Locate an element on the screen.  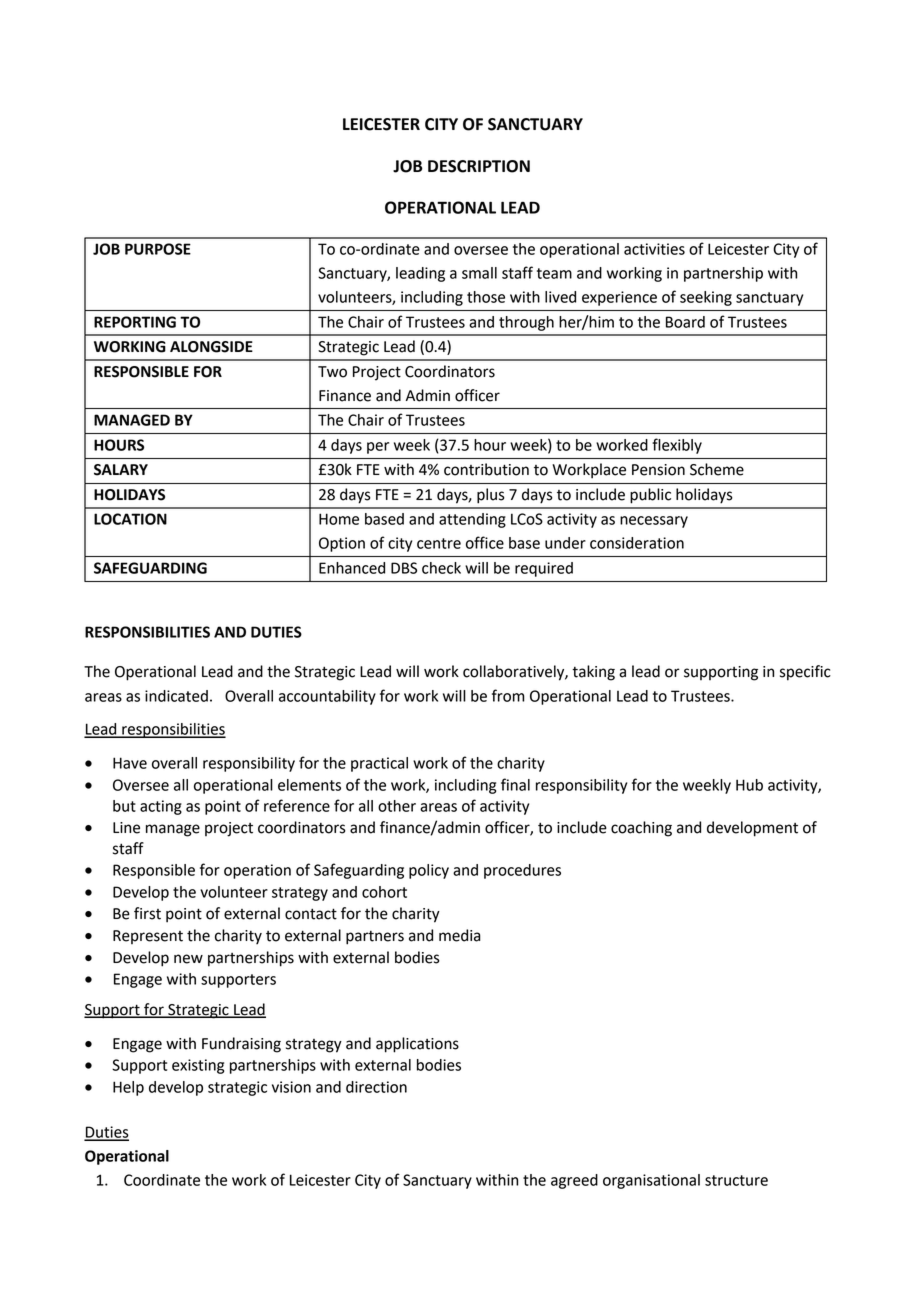
activities is located at coordinates (654, 249).
